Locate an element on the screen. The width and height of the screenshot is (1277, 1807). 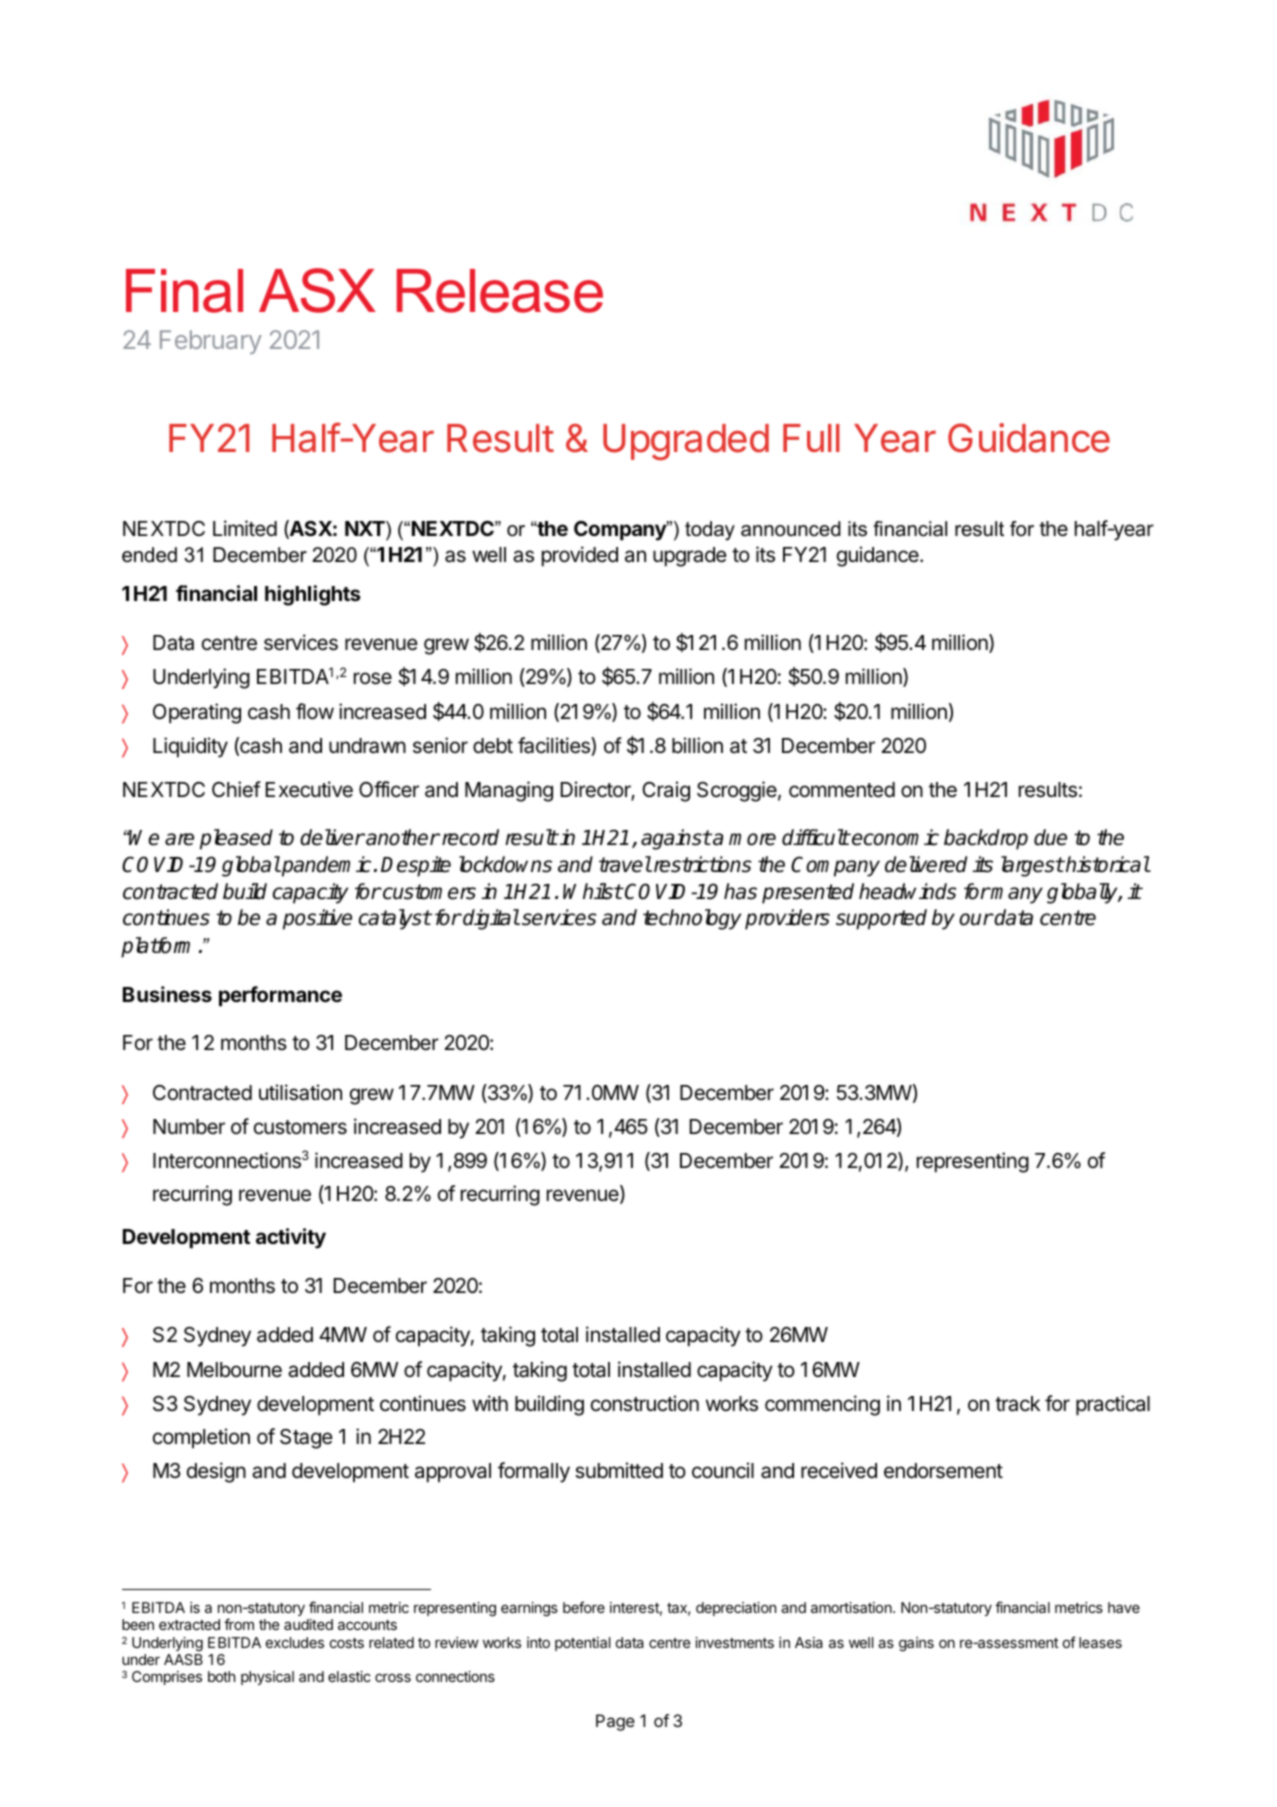
Page is located at coordinates (615, 1722).
